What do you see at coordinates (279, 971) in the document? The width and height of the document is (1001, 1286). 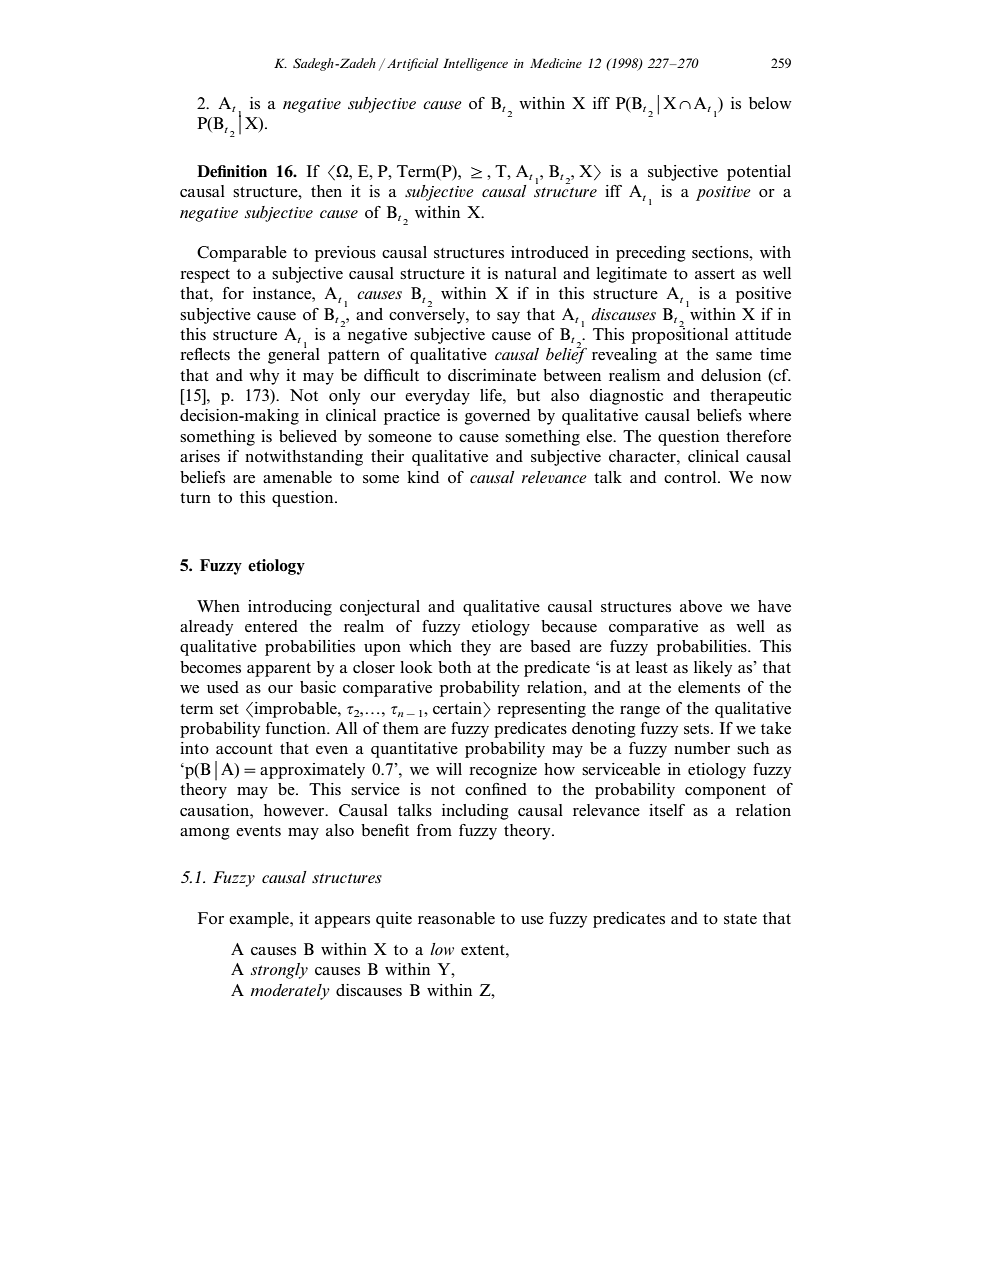 I see `strongly` at bounding box center [279, 971].
